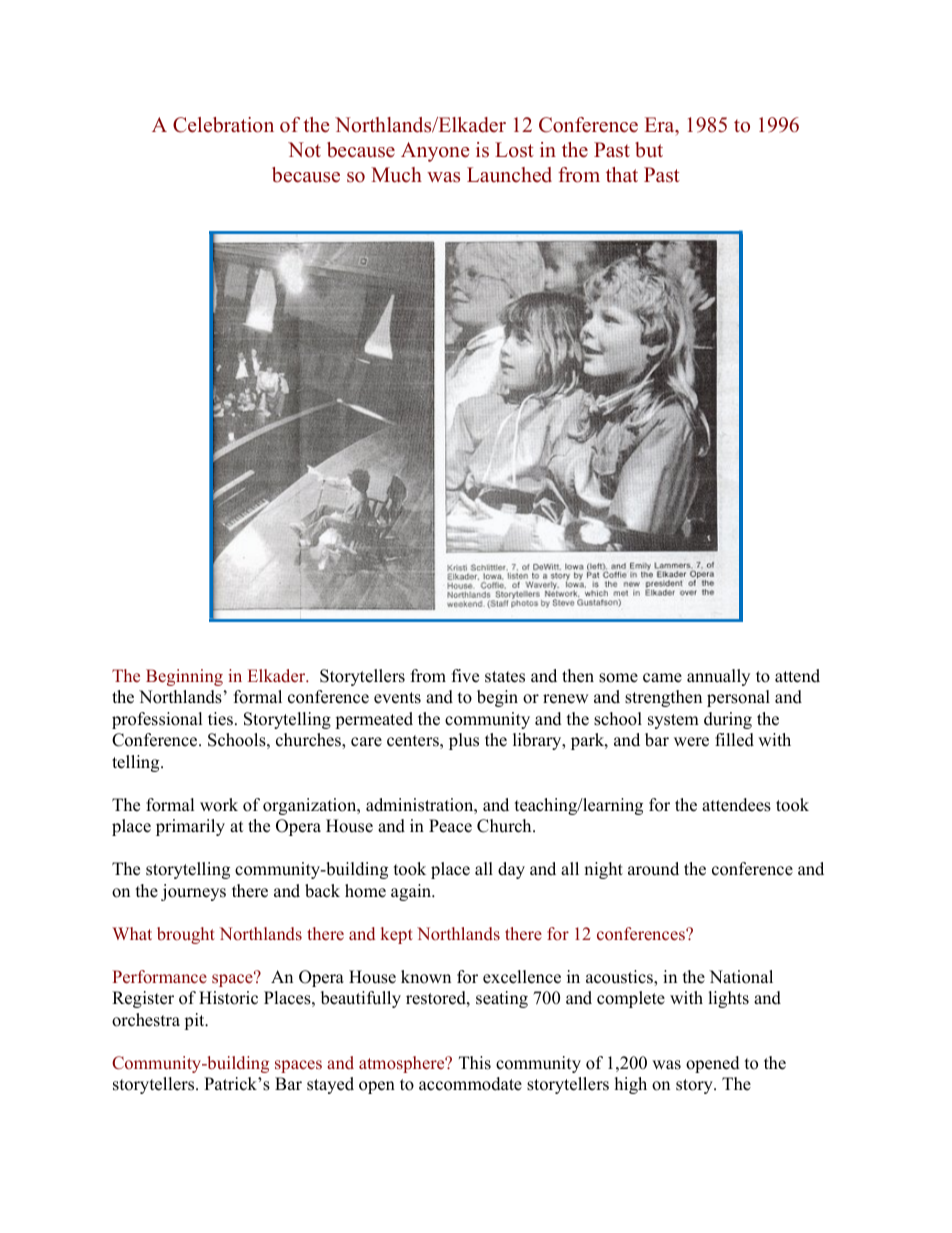 This screenshot has height=1233, width=952. What do you see at coordinates (649, 150) in the screenshot?
I see `but` at bounding box center [649, 150].
